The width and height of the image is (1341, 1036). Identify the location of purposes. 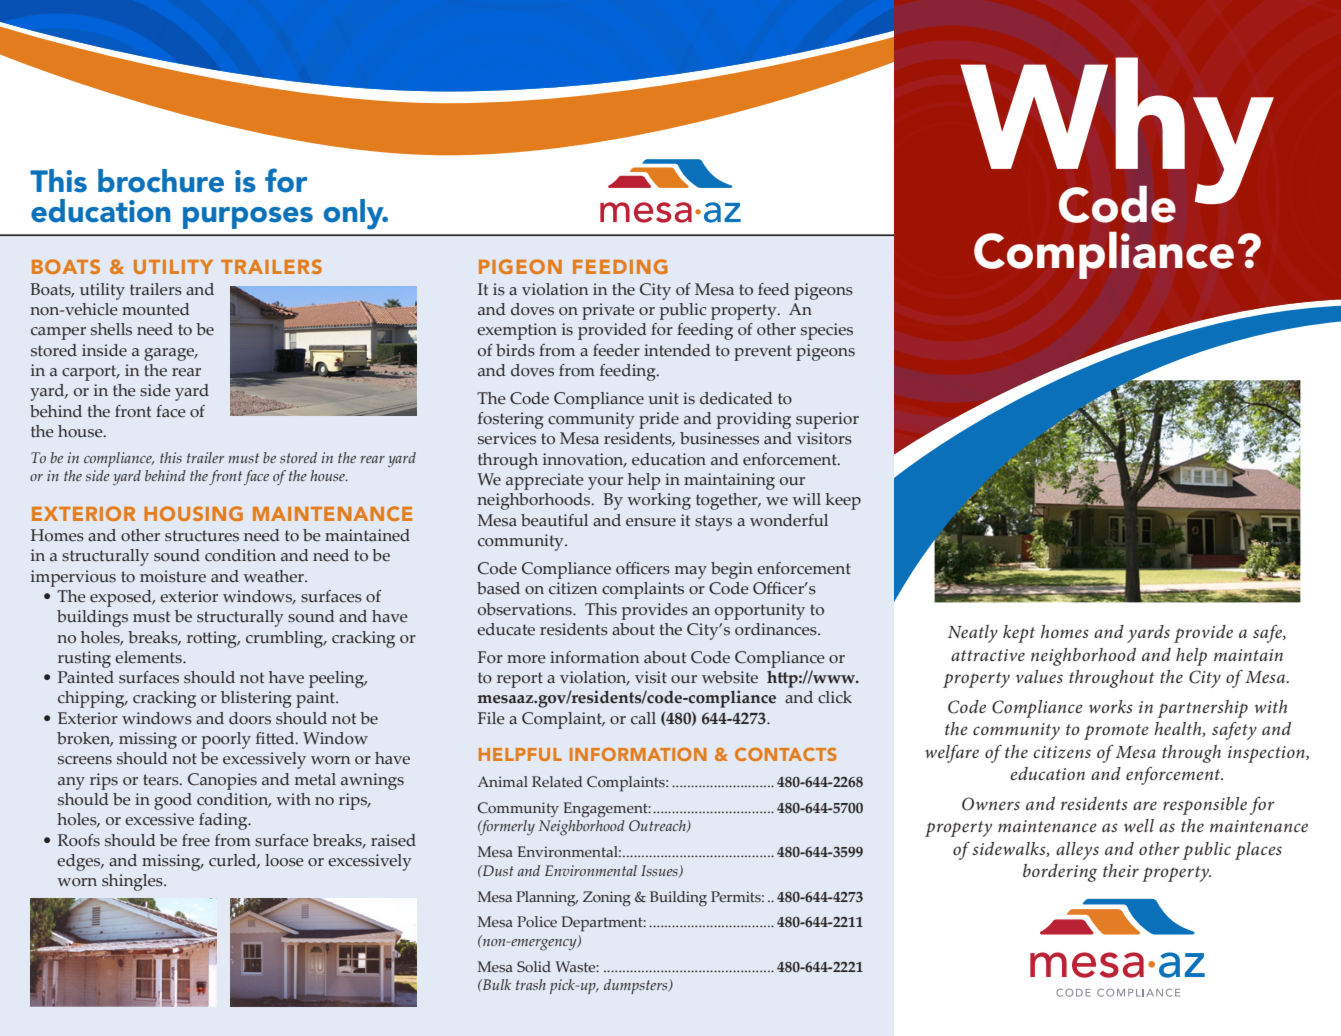
(248, 218).
